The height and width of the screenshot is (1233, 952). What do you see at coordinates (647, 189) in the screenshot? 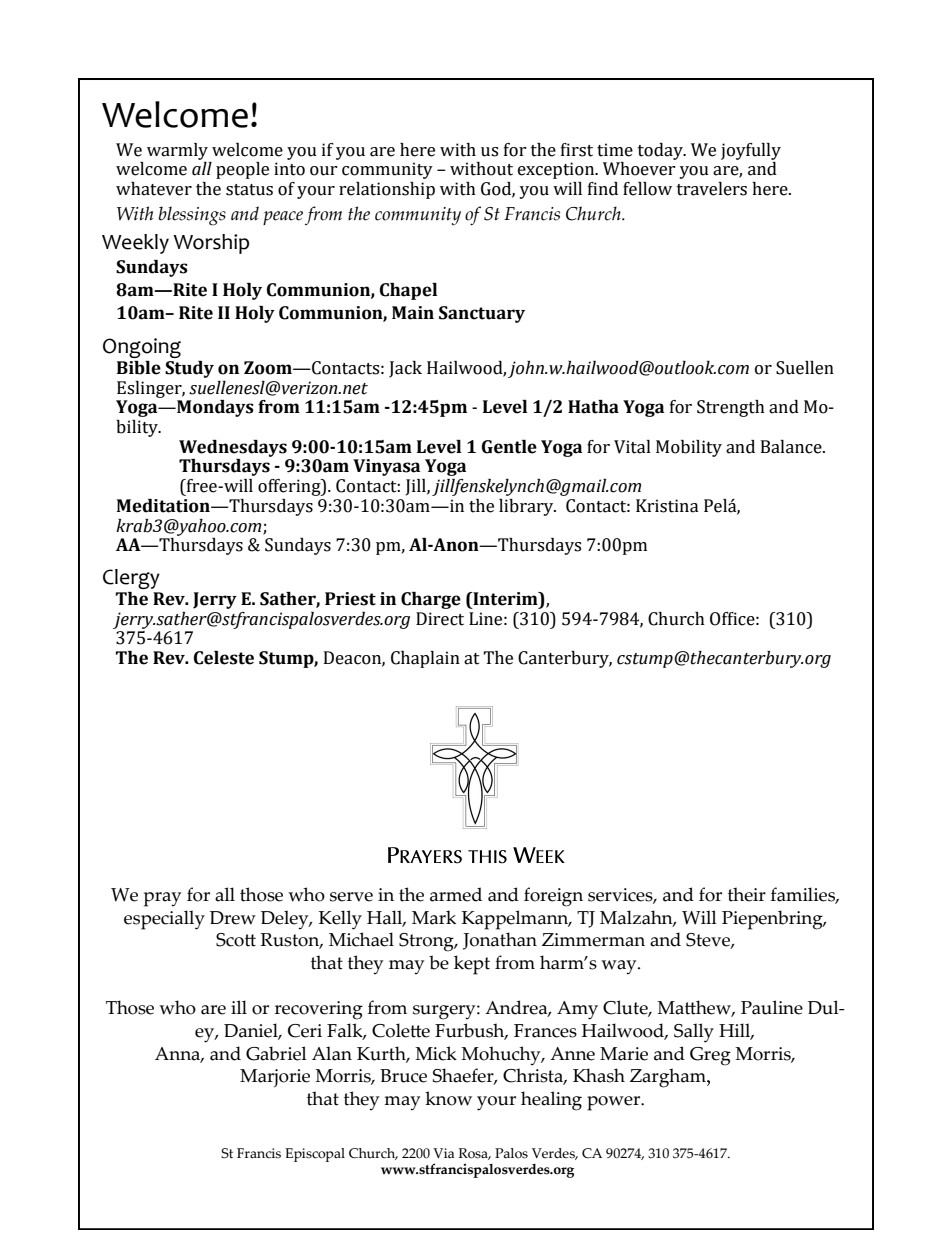
I see `fellow` at bounding box center [647, 189].
